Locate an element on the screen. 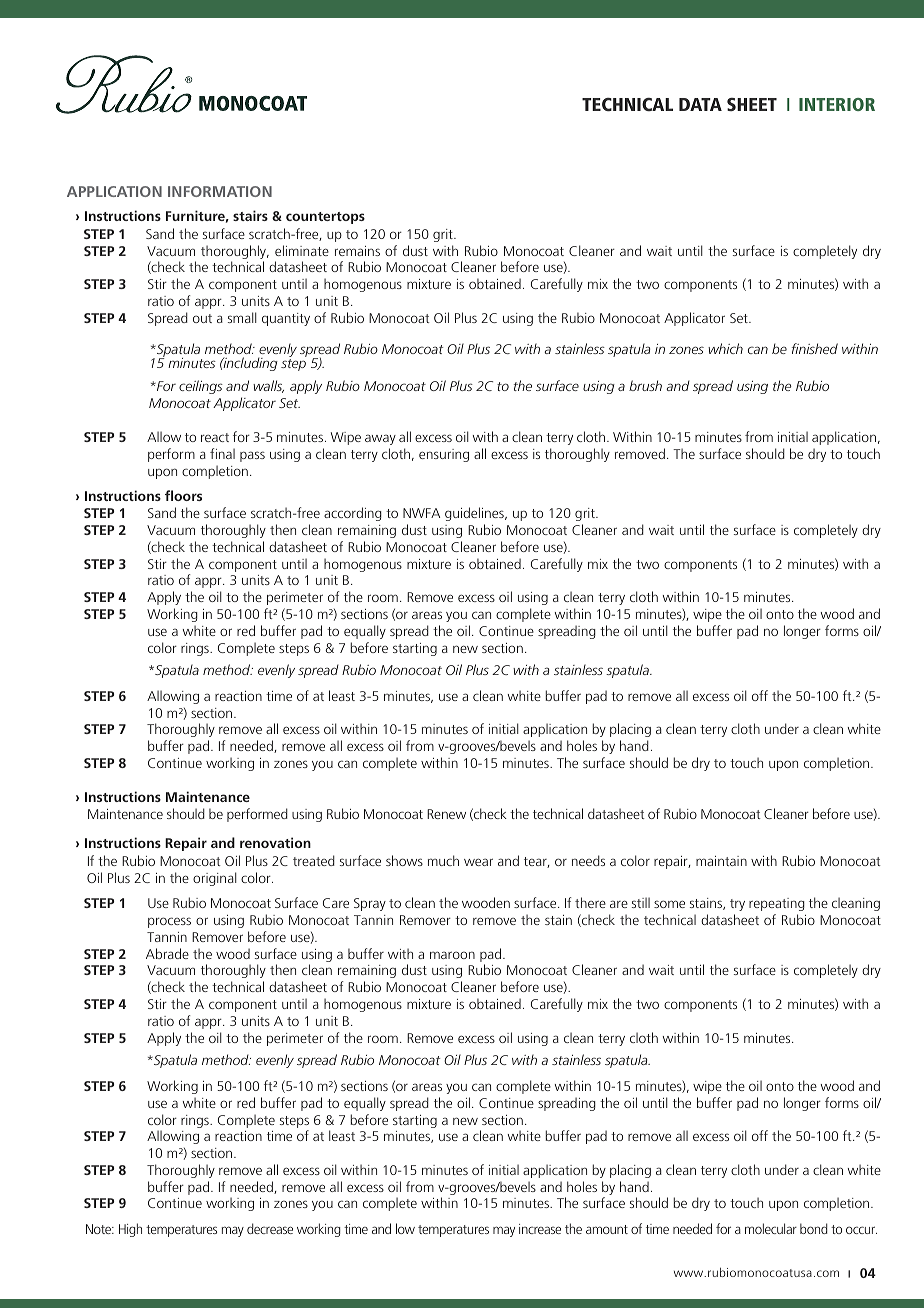 This screenshot has height=1308, width=924. INFORMATION is located at coordinates (220, 191).
